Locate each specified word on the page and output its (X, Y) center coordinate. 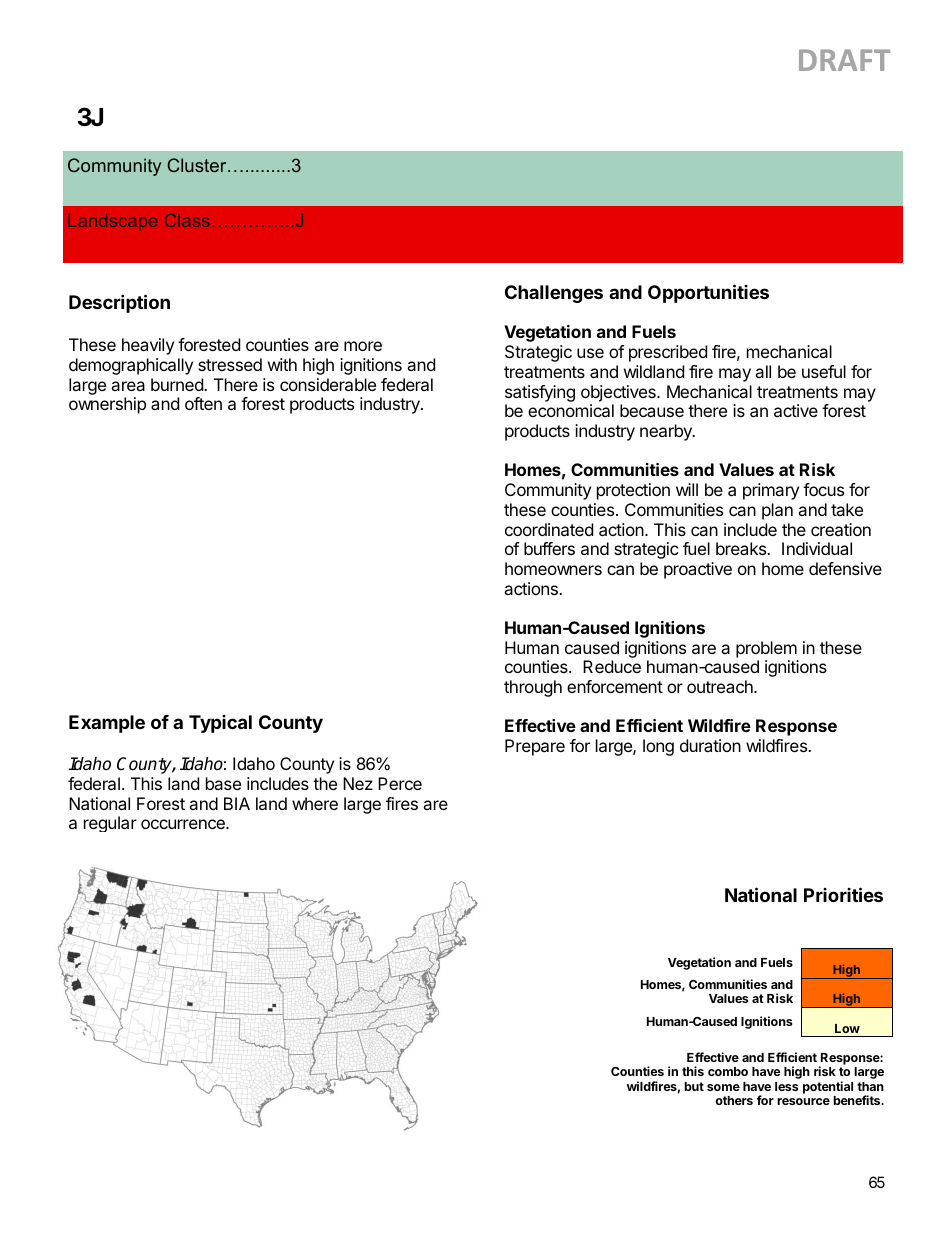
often (203, 403)
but (694, 1086)
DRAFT (844, 60)
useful (824, 371)
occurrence (184, 824)
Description (119, 303)
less (786, 1086)
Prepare (535, 747)
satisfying (540, 395)
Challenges (554, 294)
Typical (220, 724)
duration (710, 745)
